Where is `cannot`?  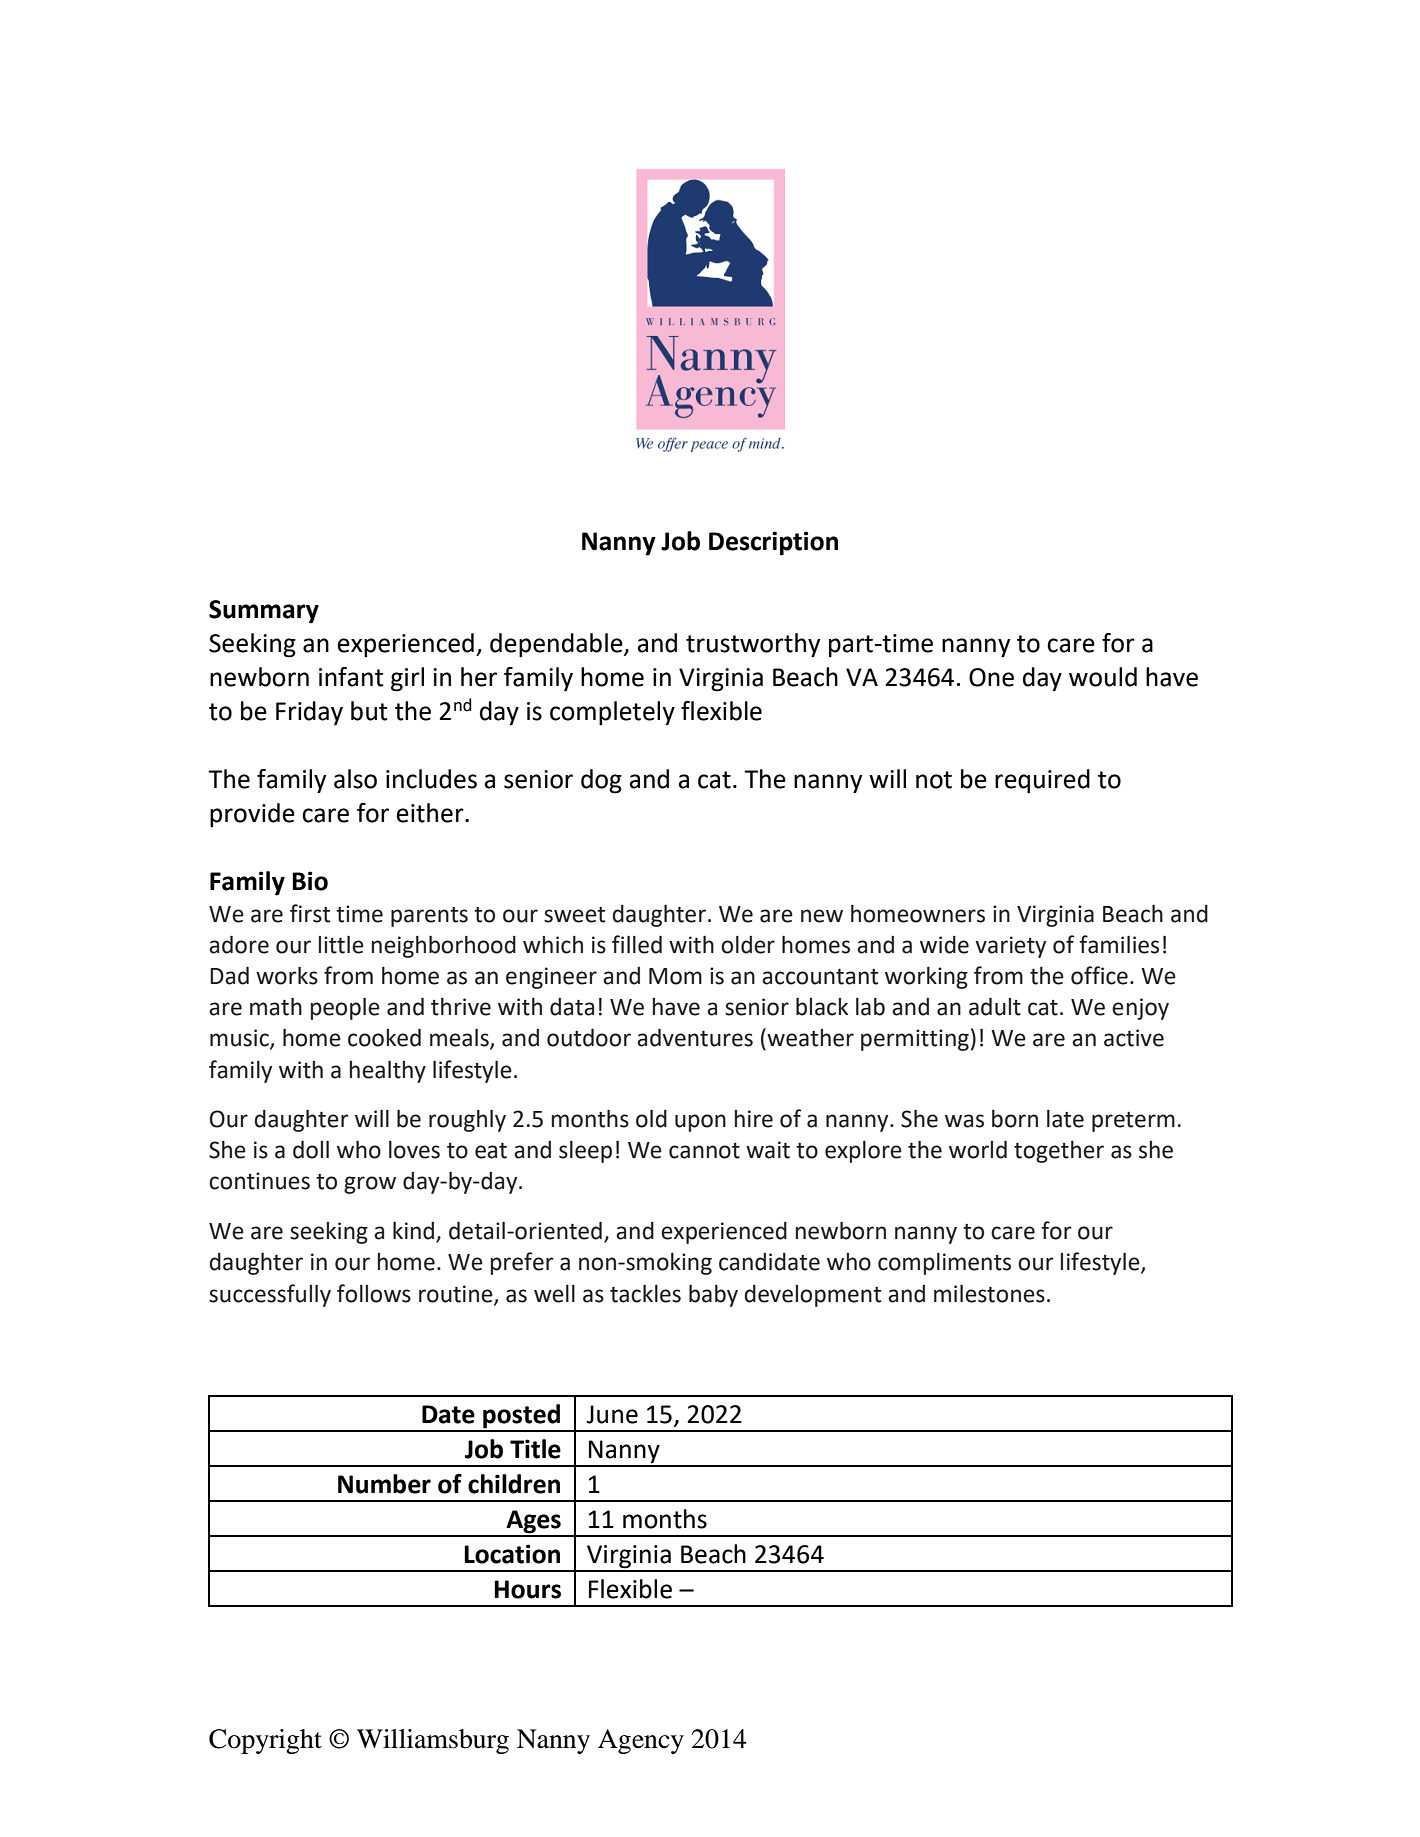
cannot is located at coordinates (704, 1151).
